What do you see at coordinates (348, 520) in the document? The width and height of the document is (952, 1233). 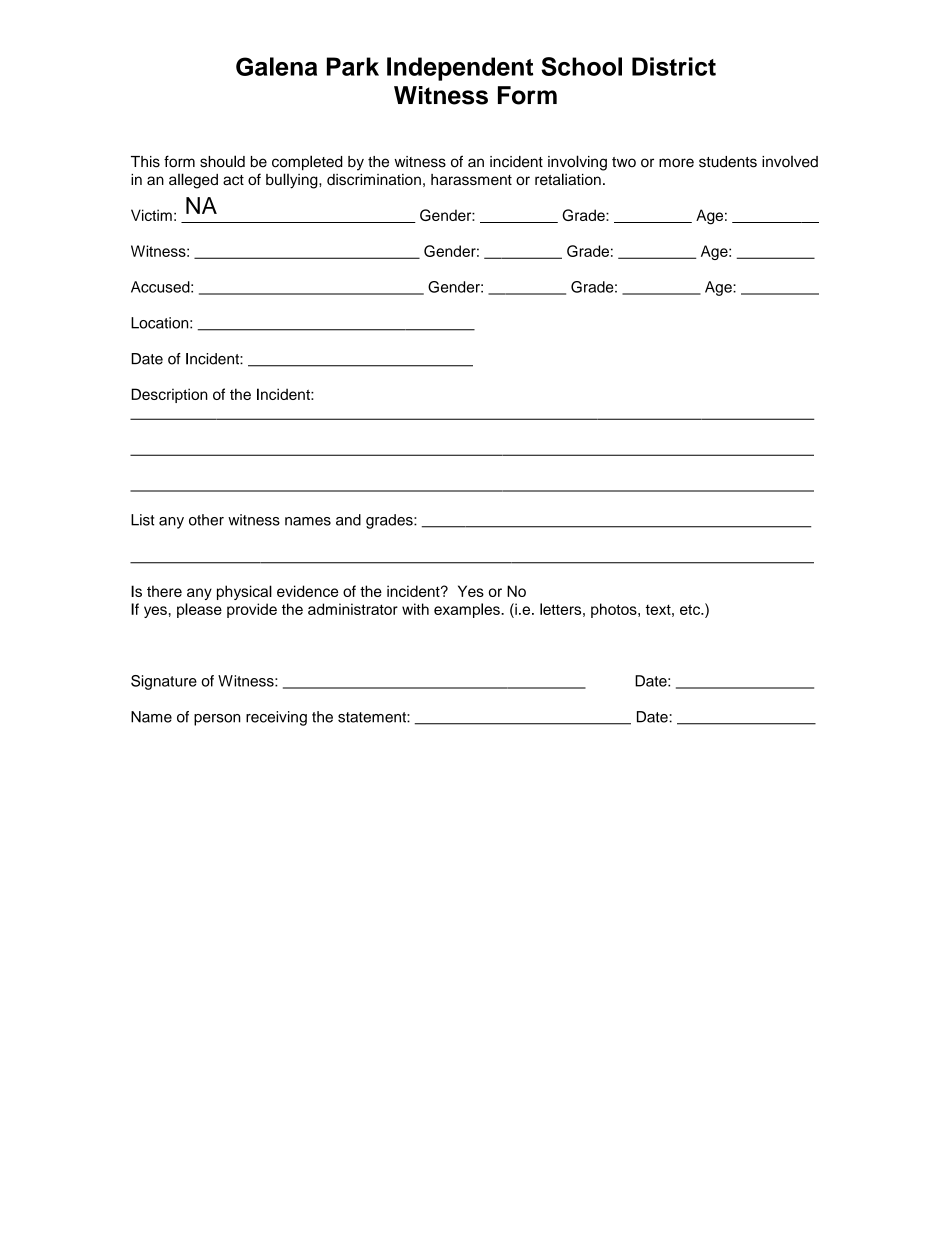 I see `and` at bounding box center [348, 520].
